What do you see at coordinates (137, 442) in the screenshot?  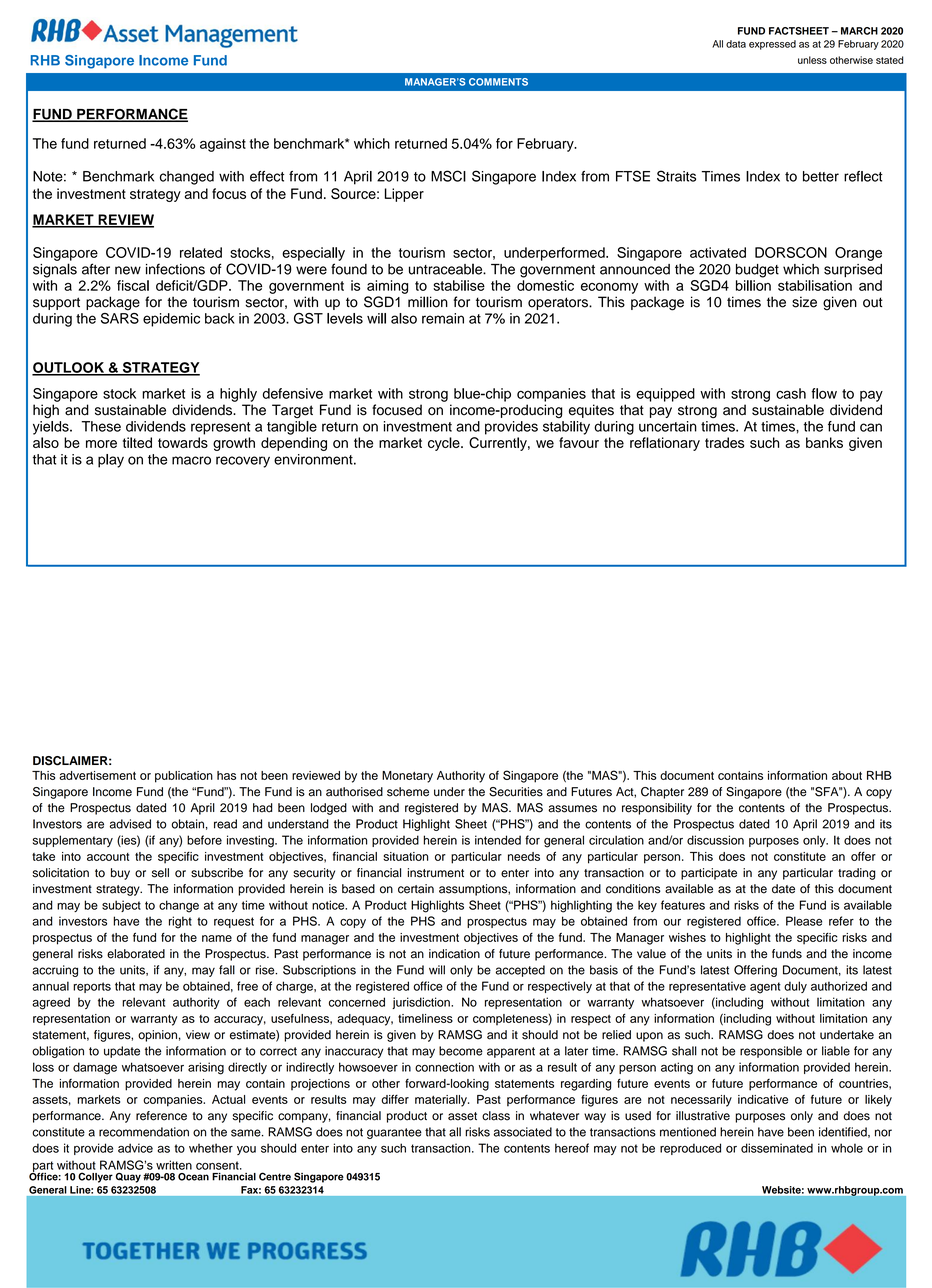 I see `tilted` at bounding box center [137, 442].
